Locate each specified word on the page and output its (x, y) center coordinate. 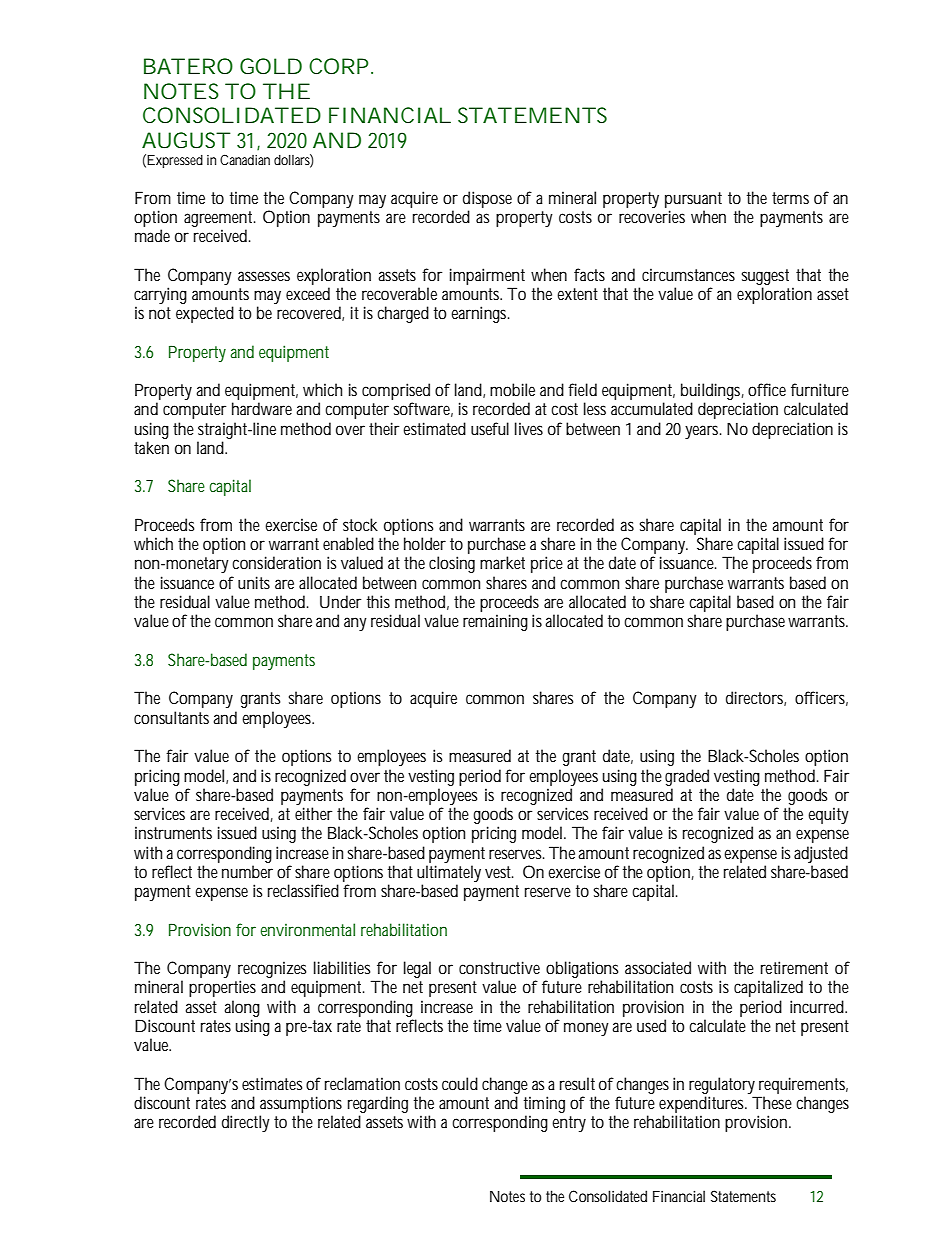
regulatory (722, 1085)
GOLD (271, 66)
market (502, 562)
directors (756, 698)
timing (544, 1104)
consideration (276, 562)
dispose (487, 199)
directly (246, 1123)
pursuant (693, 200)
